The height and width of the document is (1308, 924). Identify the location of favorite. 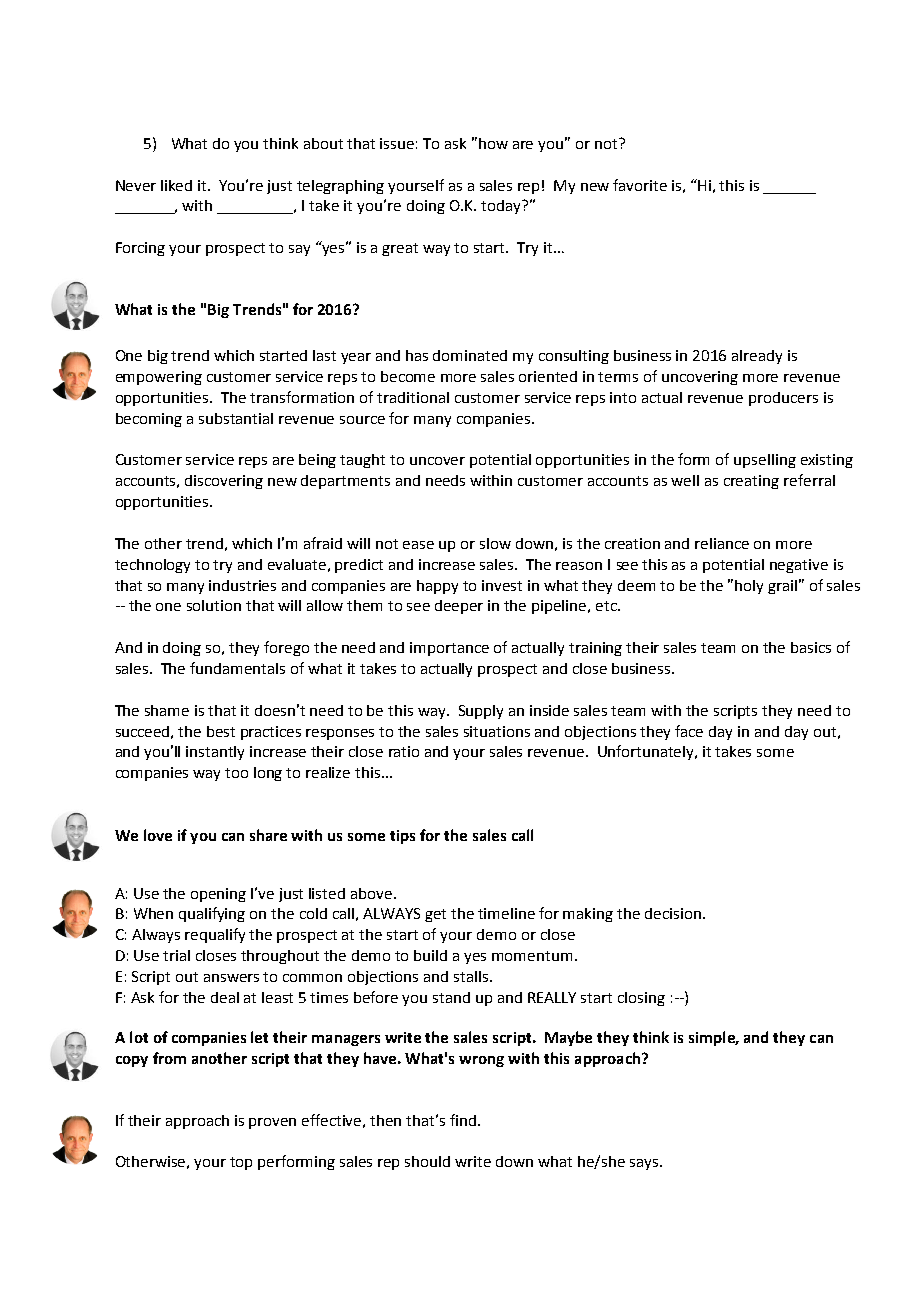
(640, 185).
